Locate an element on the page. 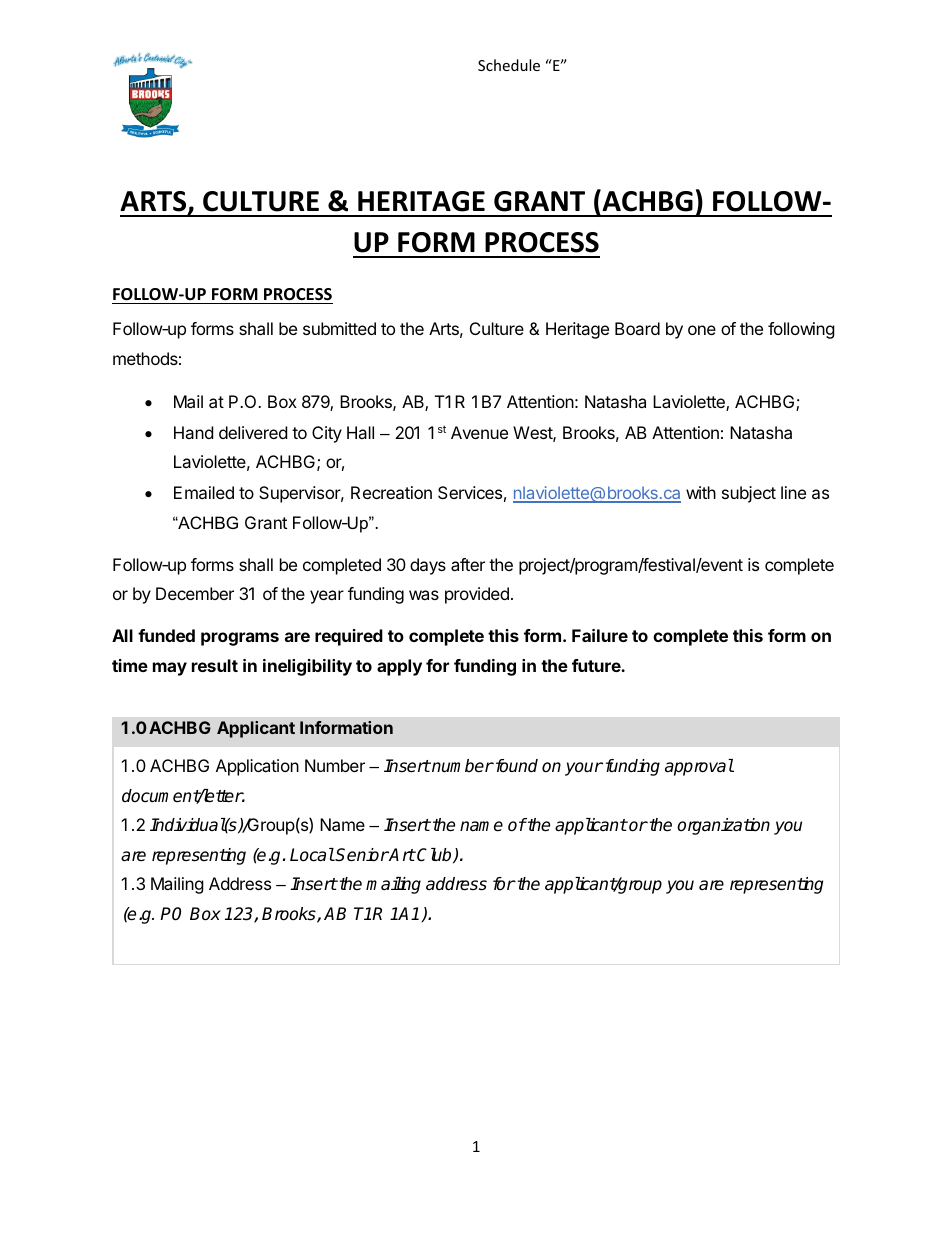 The height and width of the image is (1233, 952). delivered is located at coordinates (253, 432).
